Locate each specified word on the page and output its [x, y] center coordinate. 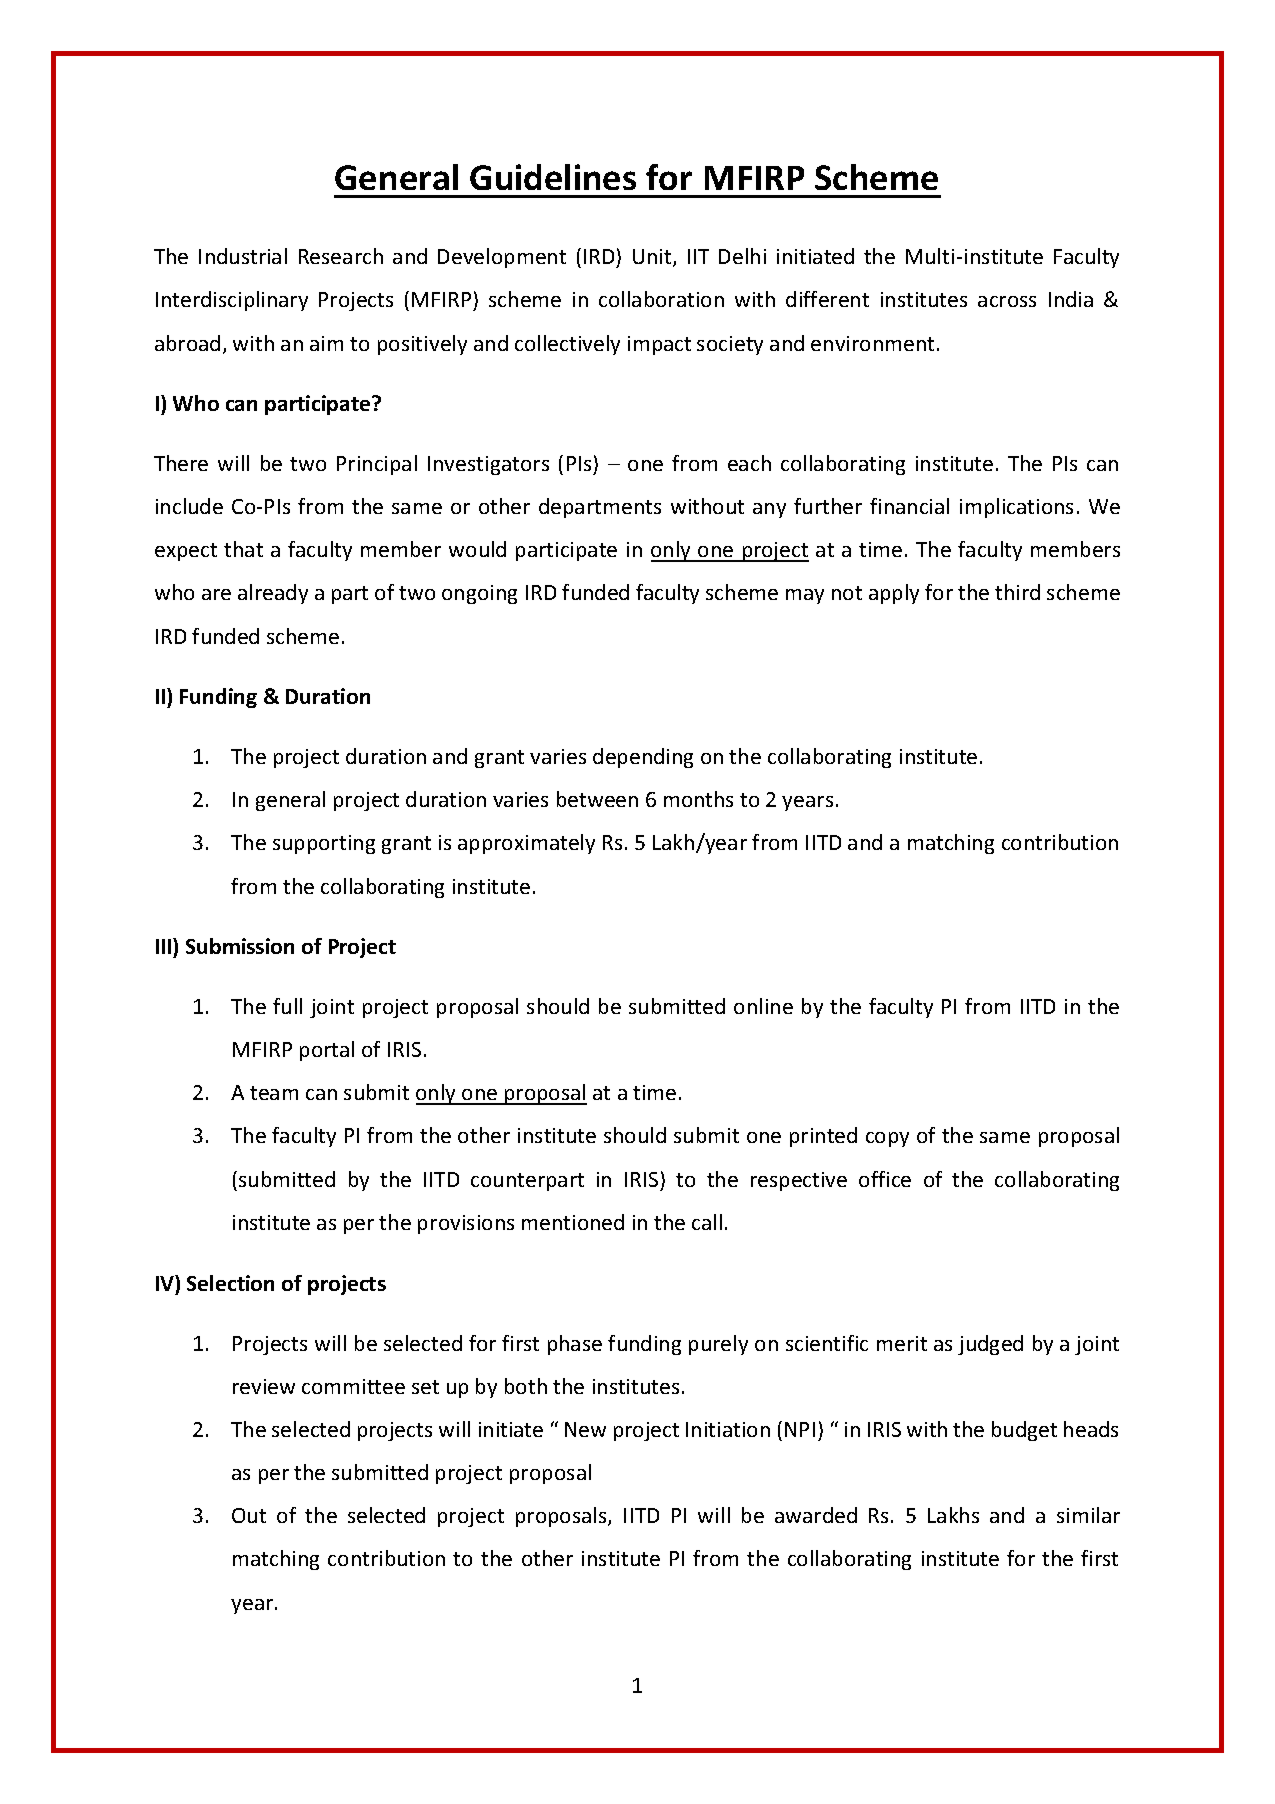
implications [1016, 508]
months [698, 799]
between [597, 799]
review [264, 1386]
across [1007, 301]
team [274, 1093]
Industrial [243, 256]
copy [887, 1139]
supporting [324, 844]
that [243, 549]
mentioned [573, 1222]
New [585, 1429]
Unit [653, 258]
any [769, 510]
